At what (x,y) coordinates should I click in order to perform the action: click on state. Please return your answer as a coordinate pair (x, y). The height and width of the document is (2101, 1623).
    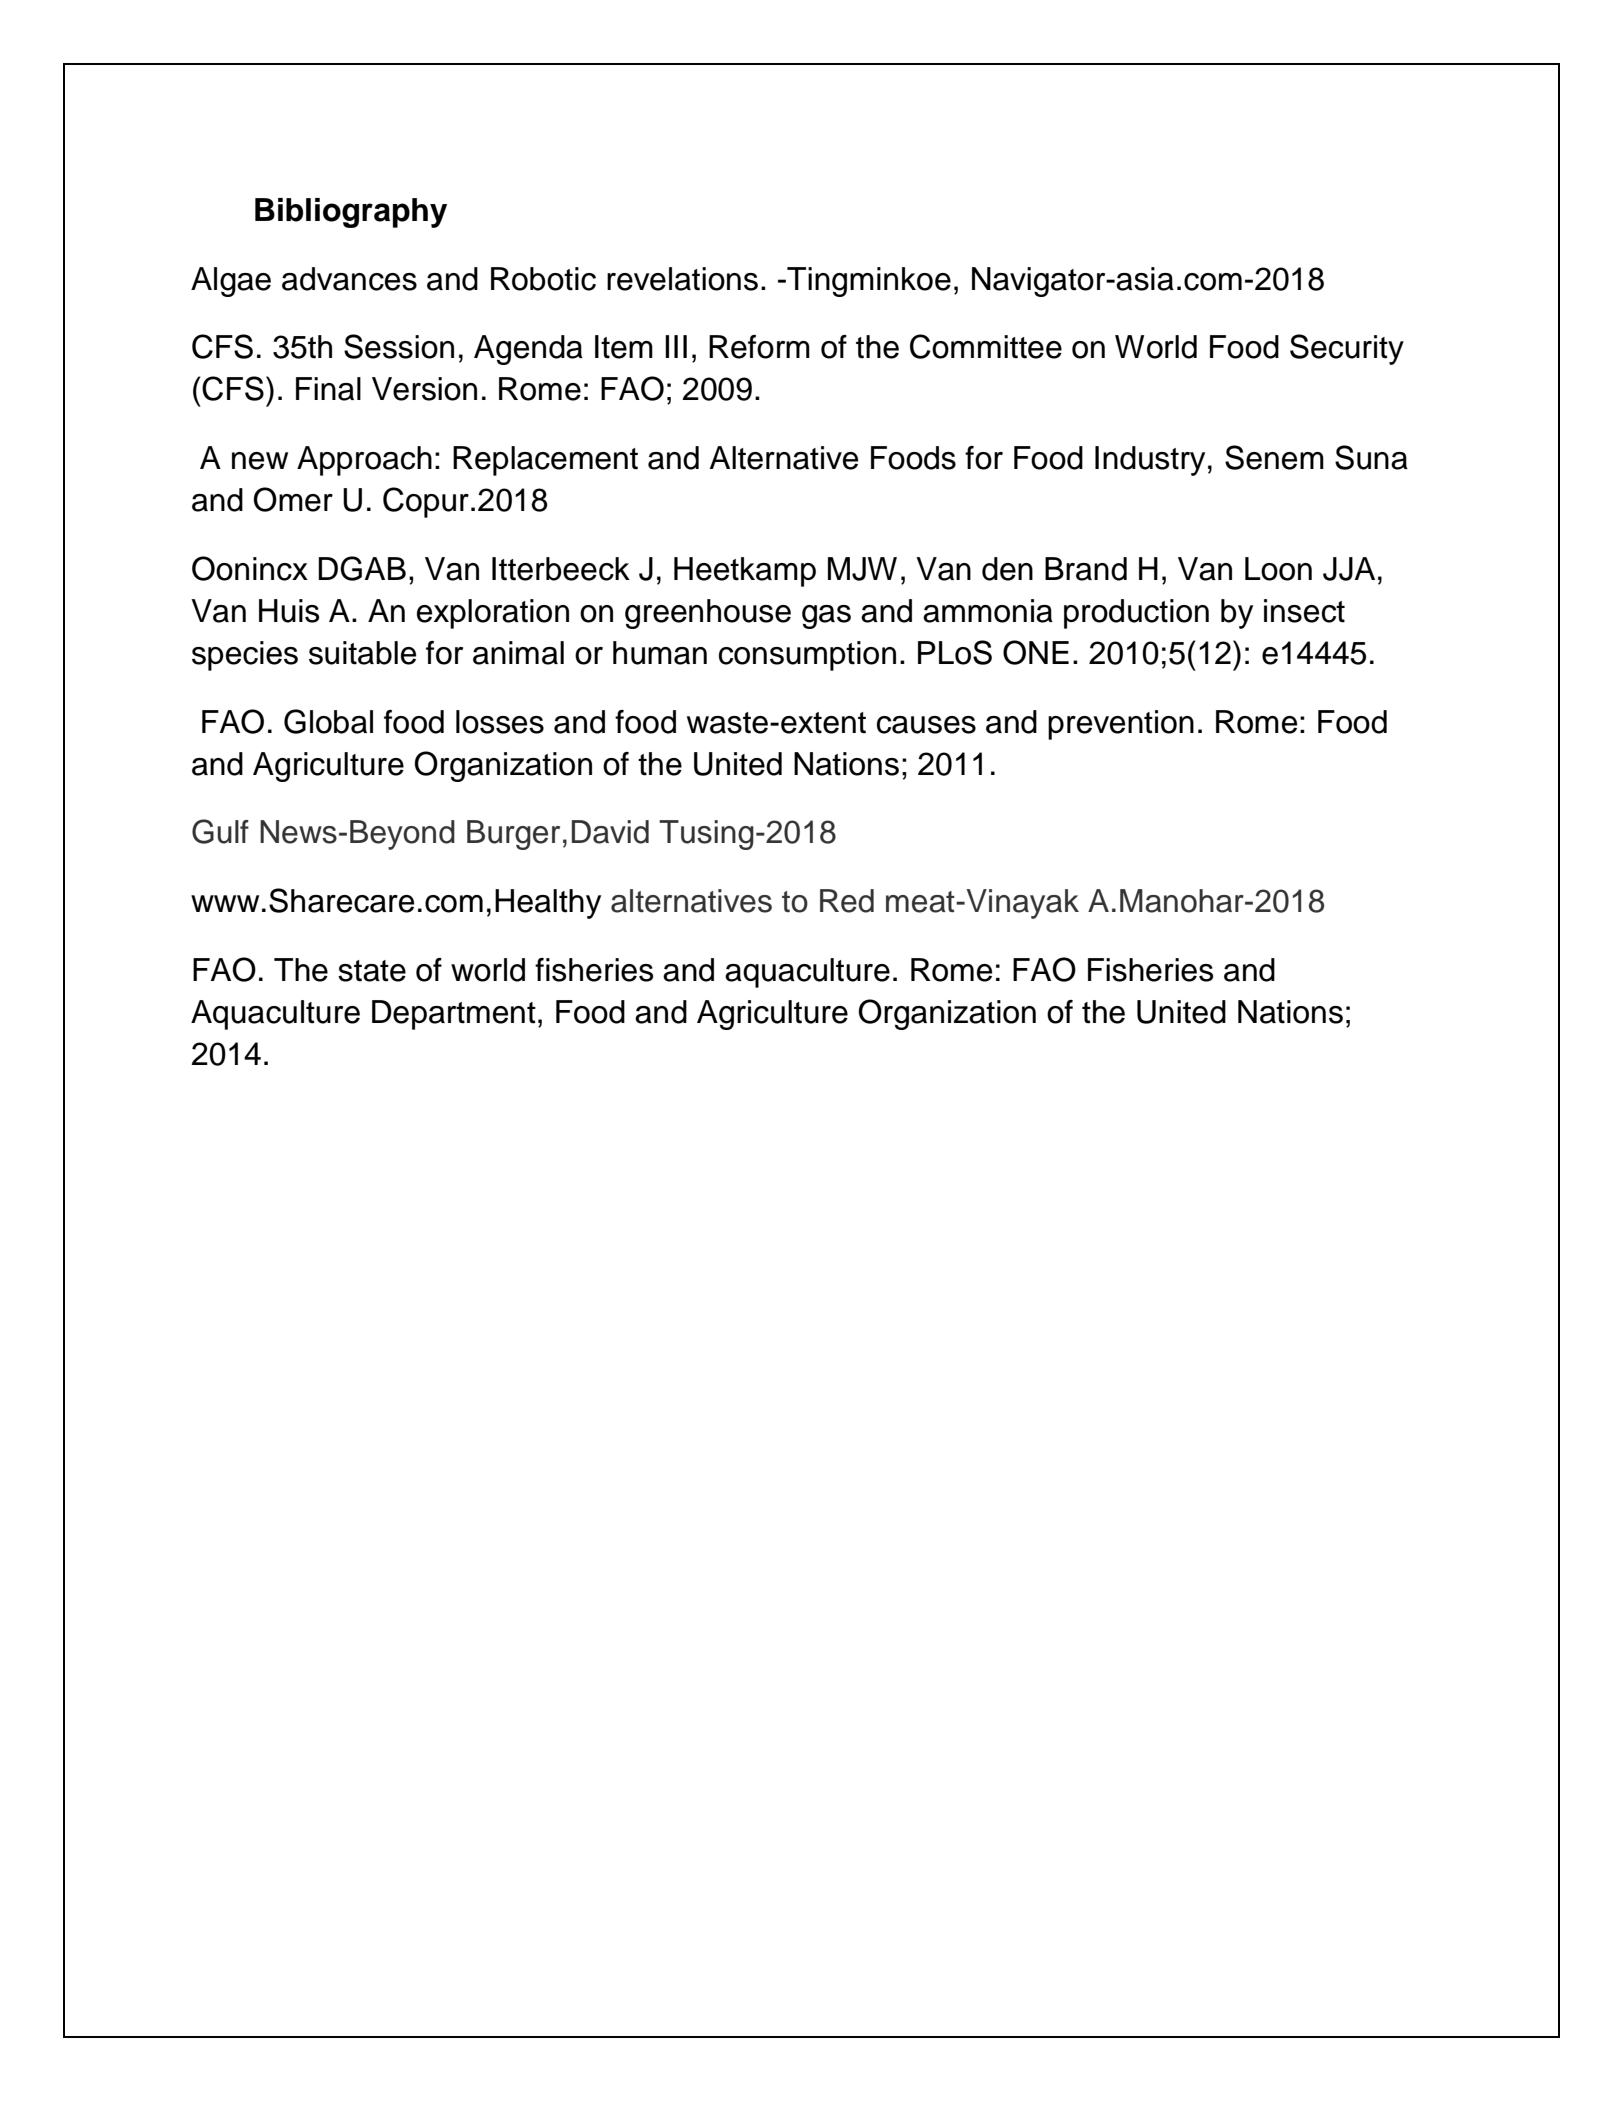
    Looking at the image, I should click on (372, 971).
